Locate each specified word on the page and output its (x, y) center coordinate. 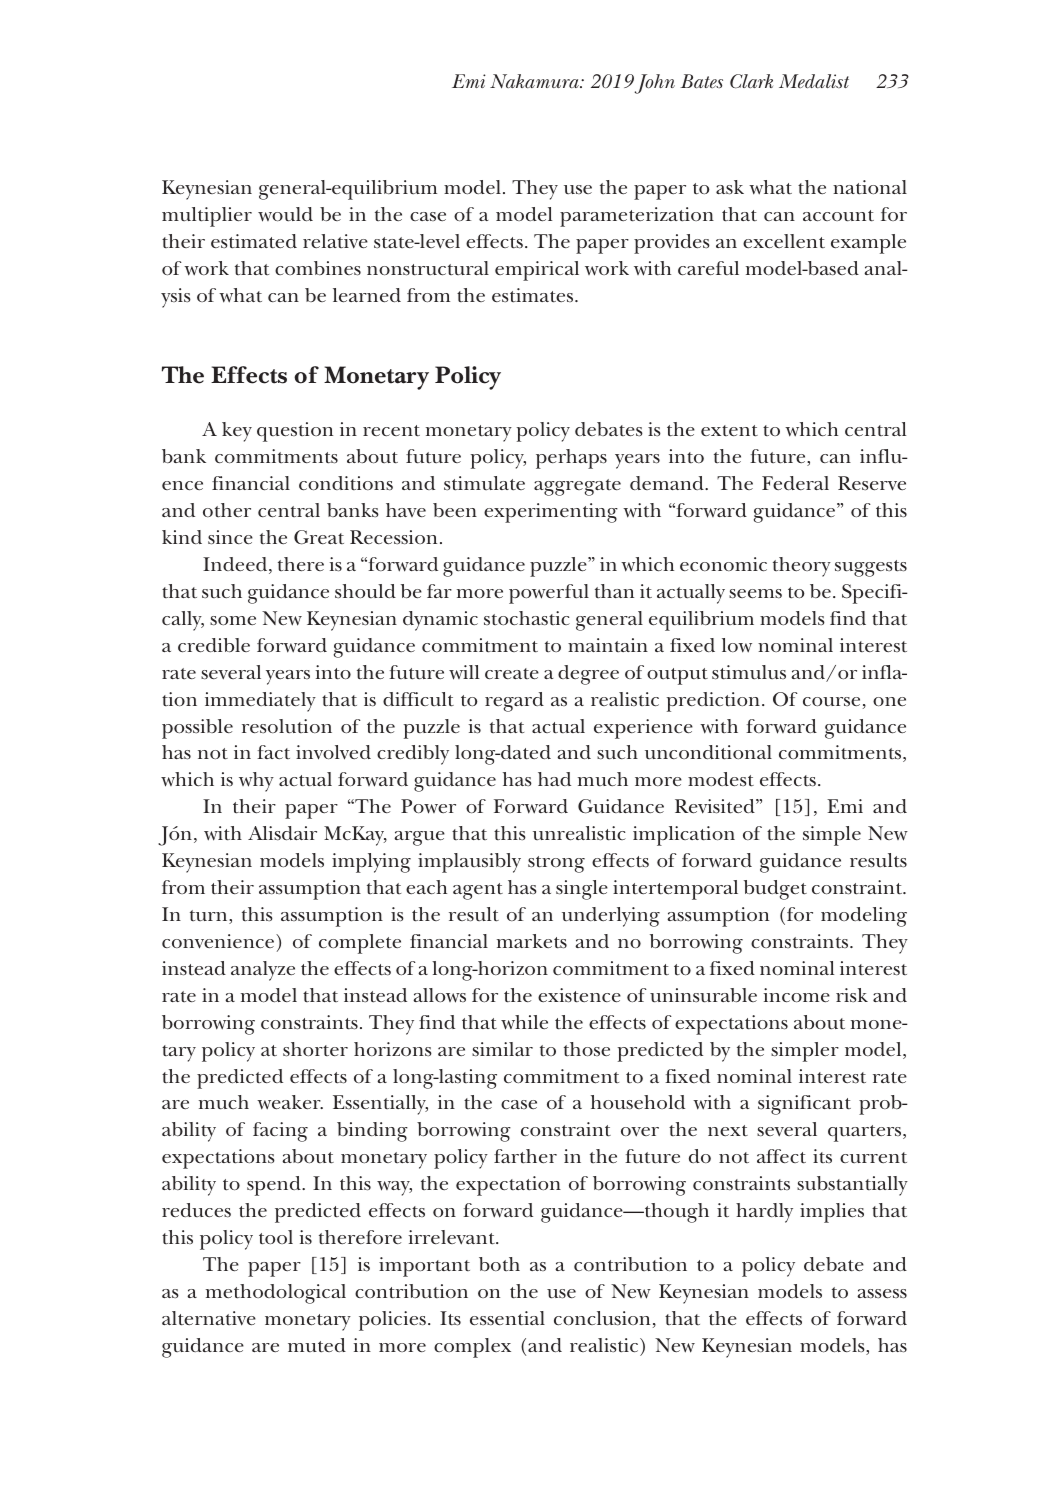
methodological (276, 1294)
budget (775, 890)
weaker (290, 1102)
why (256, 782)
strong (556, 864)
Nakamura (535, 81)
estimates (534, 295)
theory (802, 567)
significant (804, 1105)
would (285, 214)
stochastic (527, 618)
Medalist (814, 81)
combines (318, 268)
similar (502, 1049)
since (230, 537)
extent (729, 431)
